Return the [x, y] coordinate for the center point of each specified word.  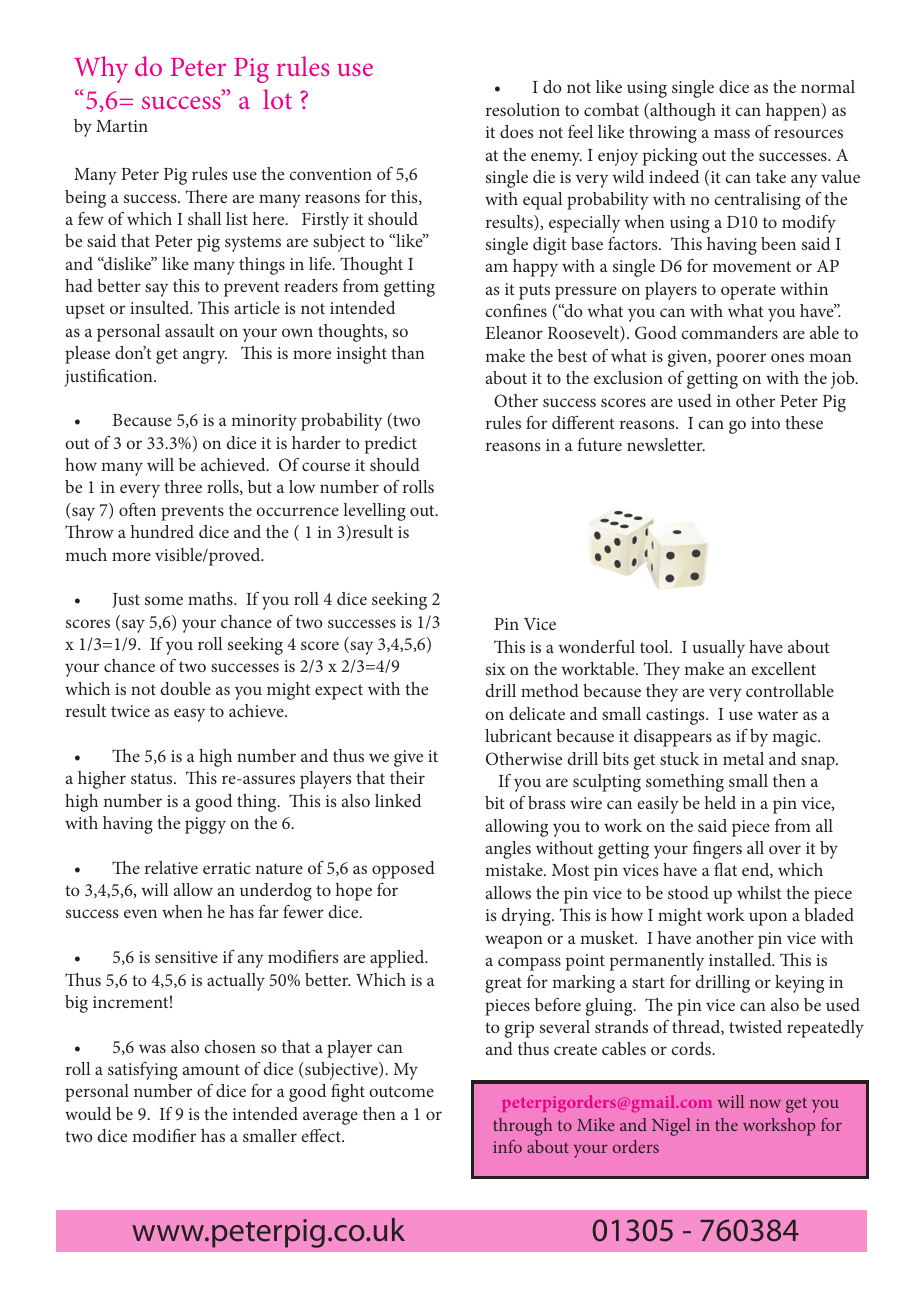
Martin [122, 126]
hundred [162, 531]
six [496, 669]
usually [718, 649]
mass [732, 133]
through [522, 1127]
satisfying [143, 1071]
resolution [523, 109]
